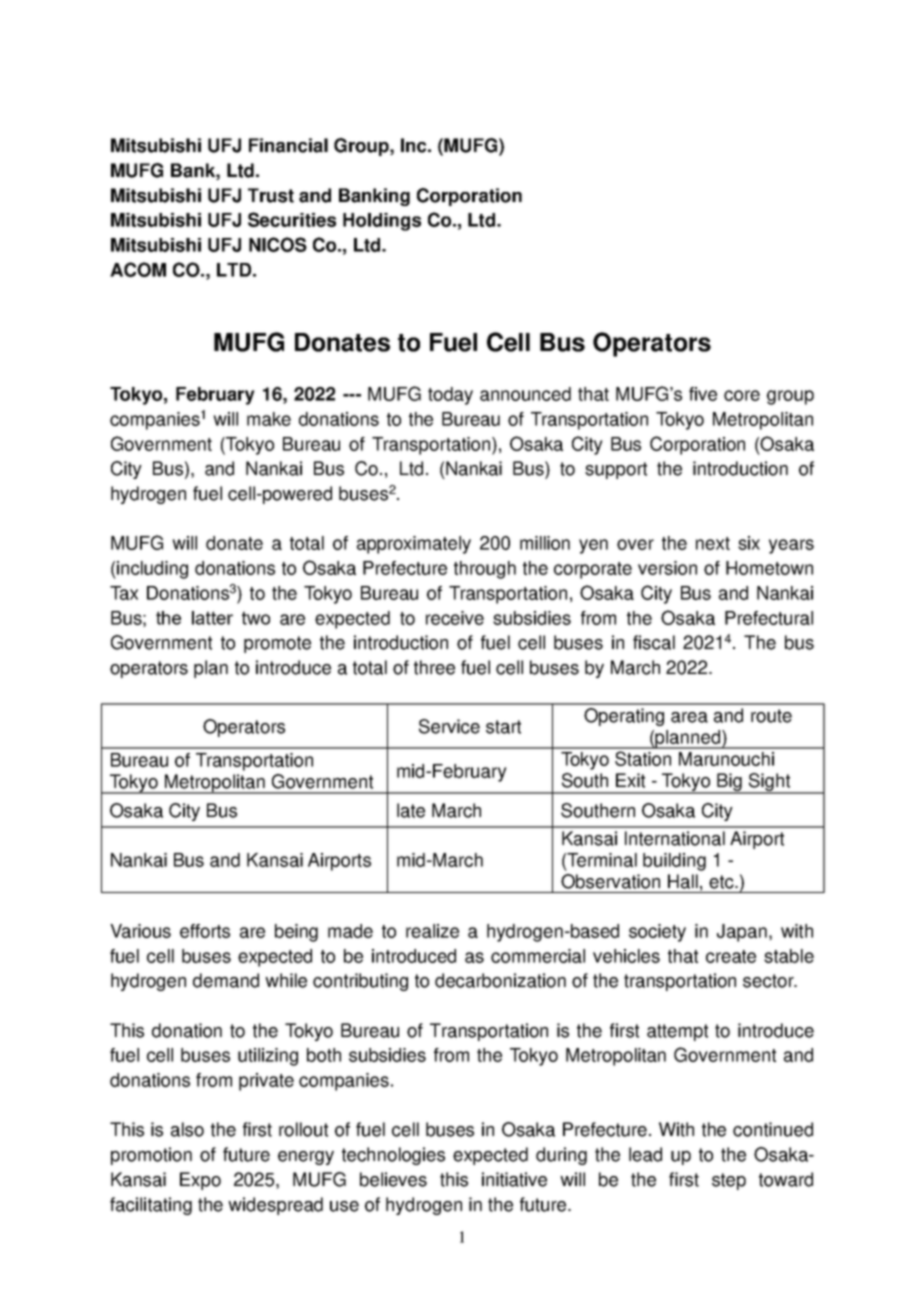 The width and height of the screenshot is (924, 1308). Describe the element at coordinates (151, 1156) in the screenshot. I see `promotion` at that location.
